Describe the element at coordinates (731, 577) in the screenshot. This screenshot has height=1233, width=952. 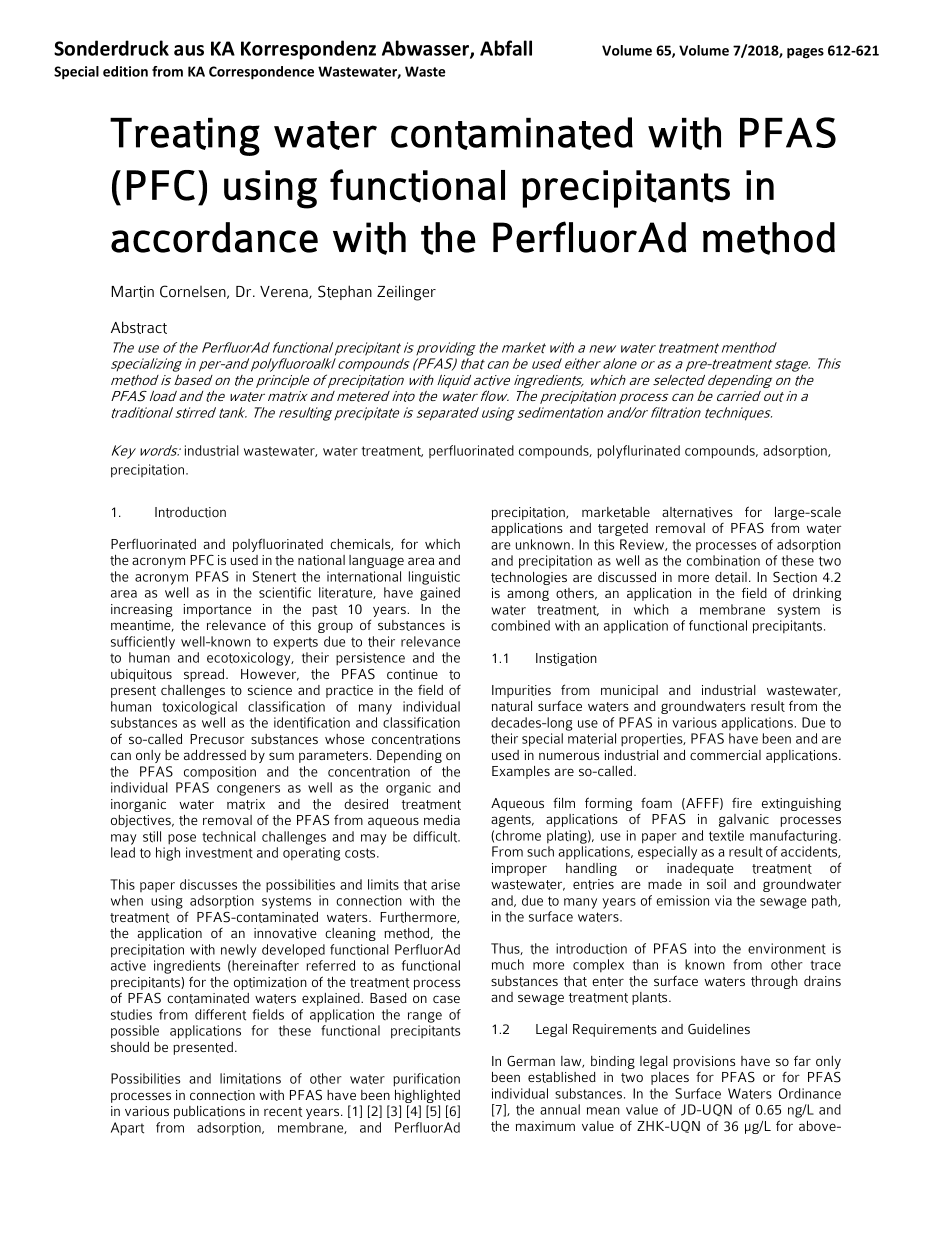
I see `detail` at that location.
